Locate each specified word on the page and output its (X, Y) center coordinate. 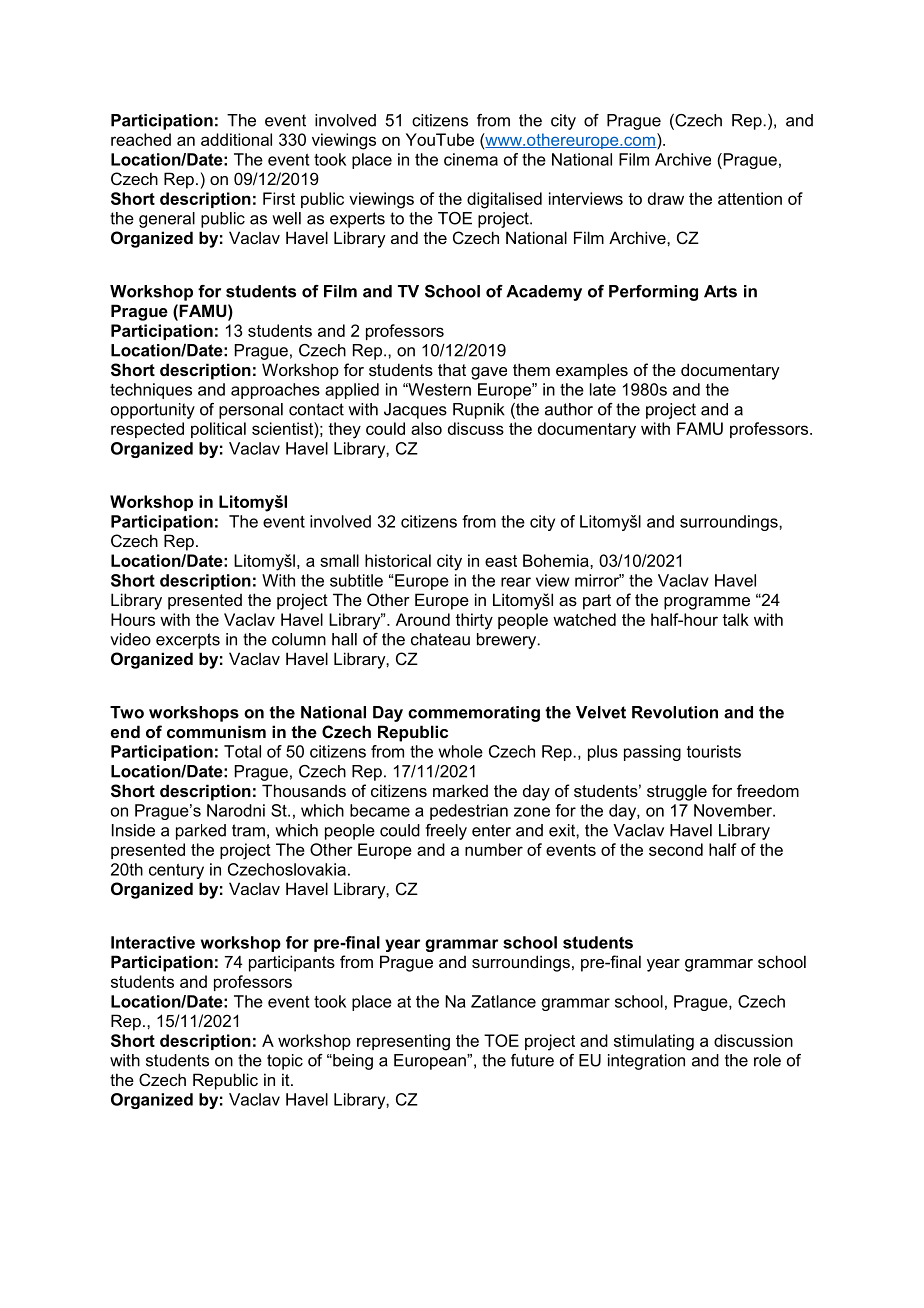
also (426, 428)
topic (285, 1062)
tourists (714, 751)
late (603, 389)
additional (236, 139)
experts (357, 220)
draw (666, 198)
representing (403, 1042)
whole (460, 751)
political (218, 430)
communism (216, 731)
